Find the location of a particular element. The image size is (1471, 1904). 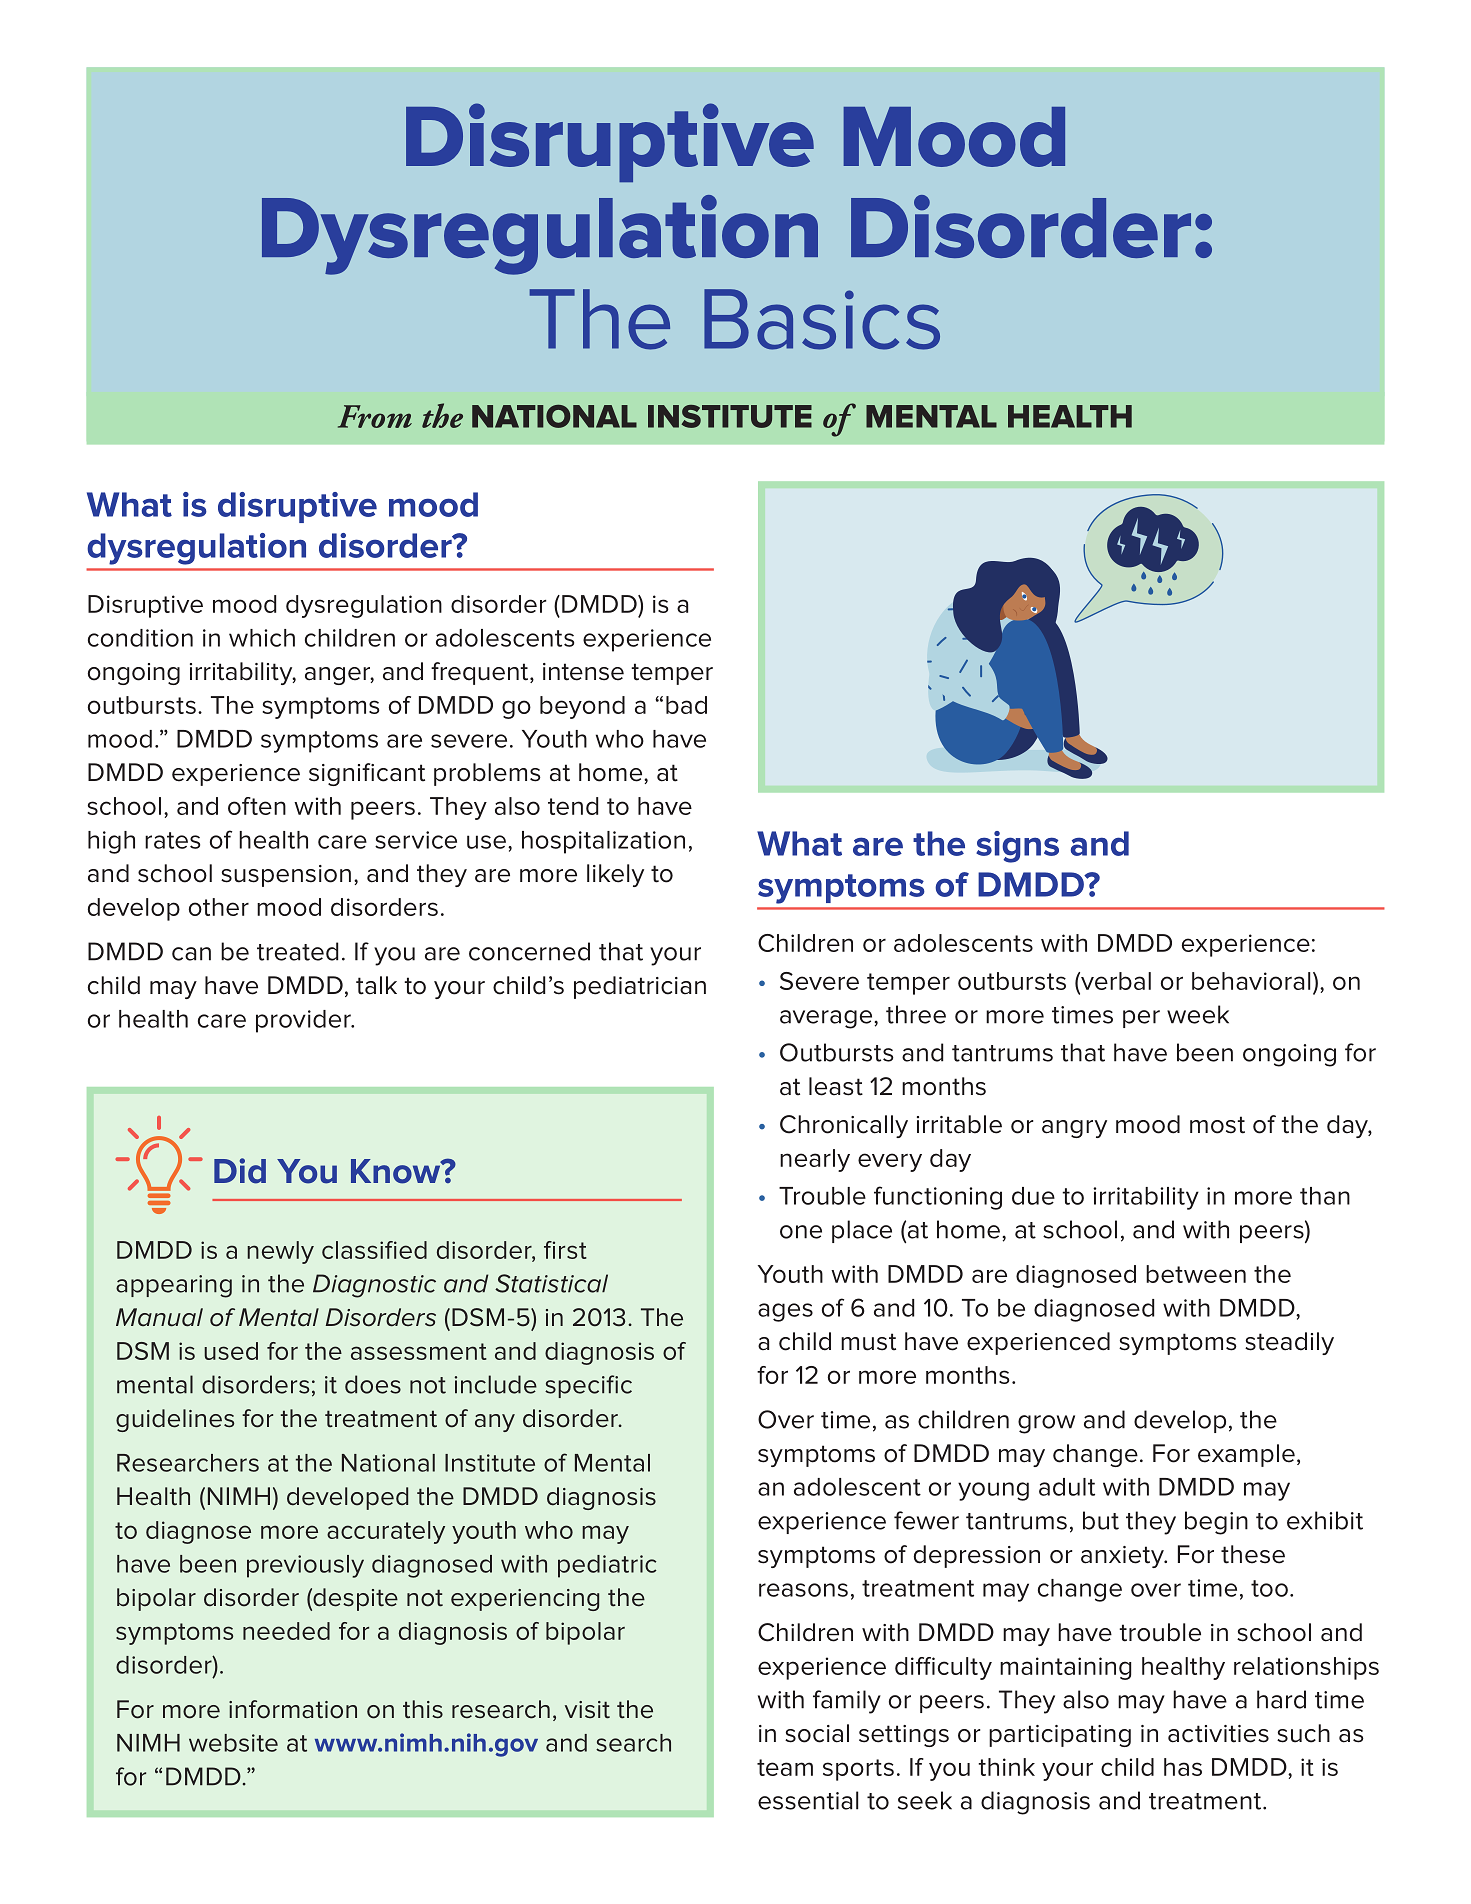

week is located at coordinates (1198, 1014).
